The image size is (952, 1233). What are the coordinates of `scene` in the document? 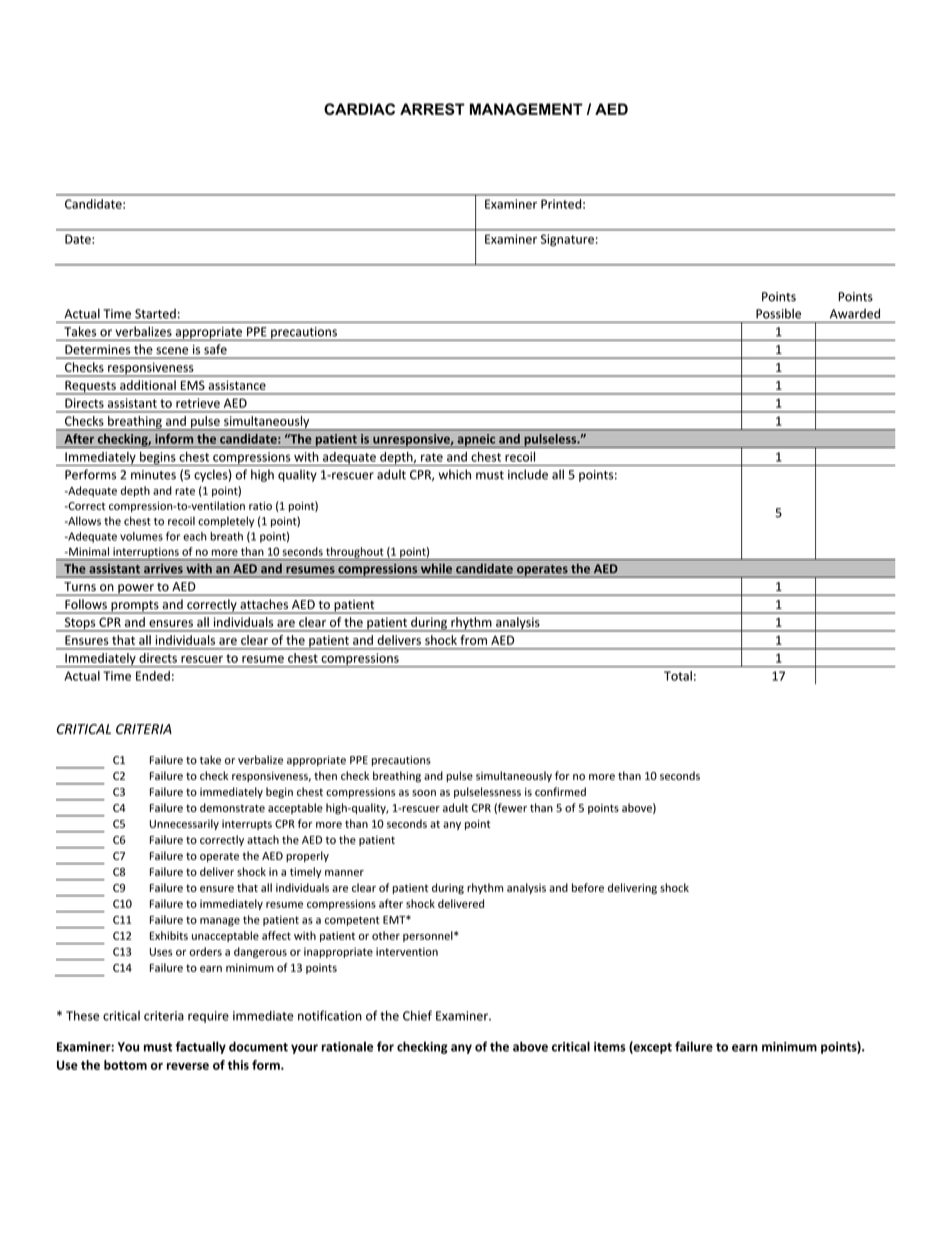 It's located at (172, 350).
